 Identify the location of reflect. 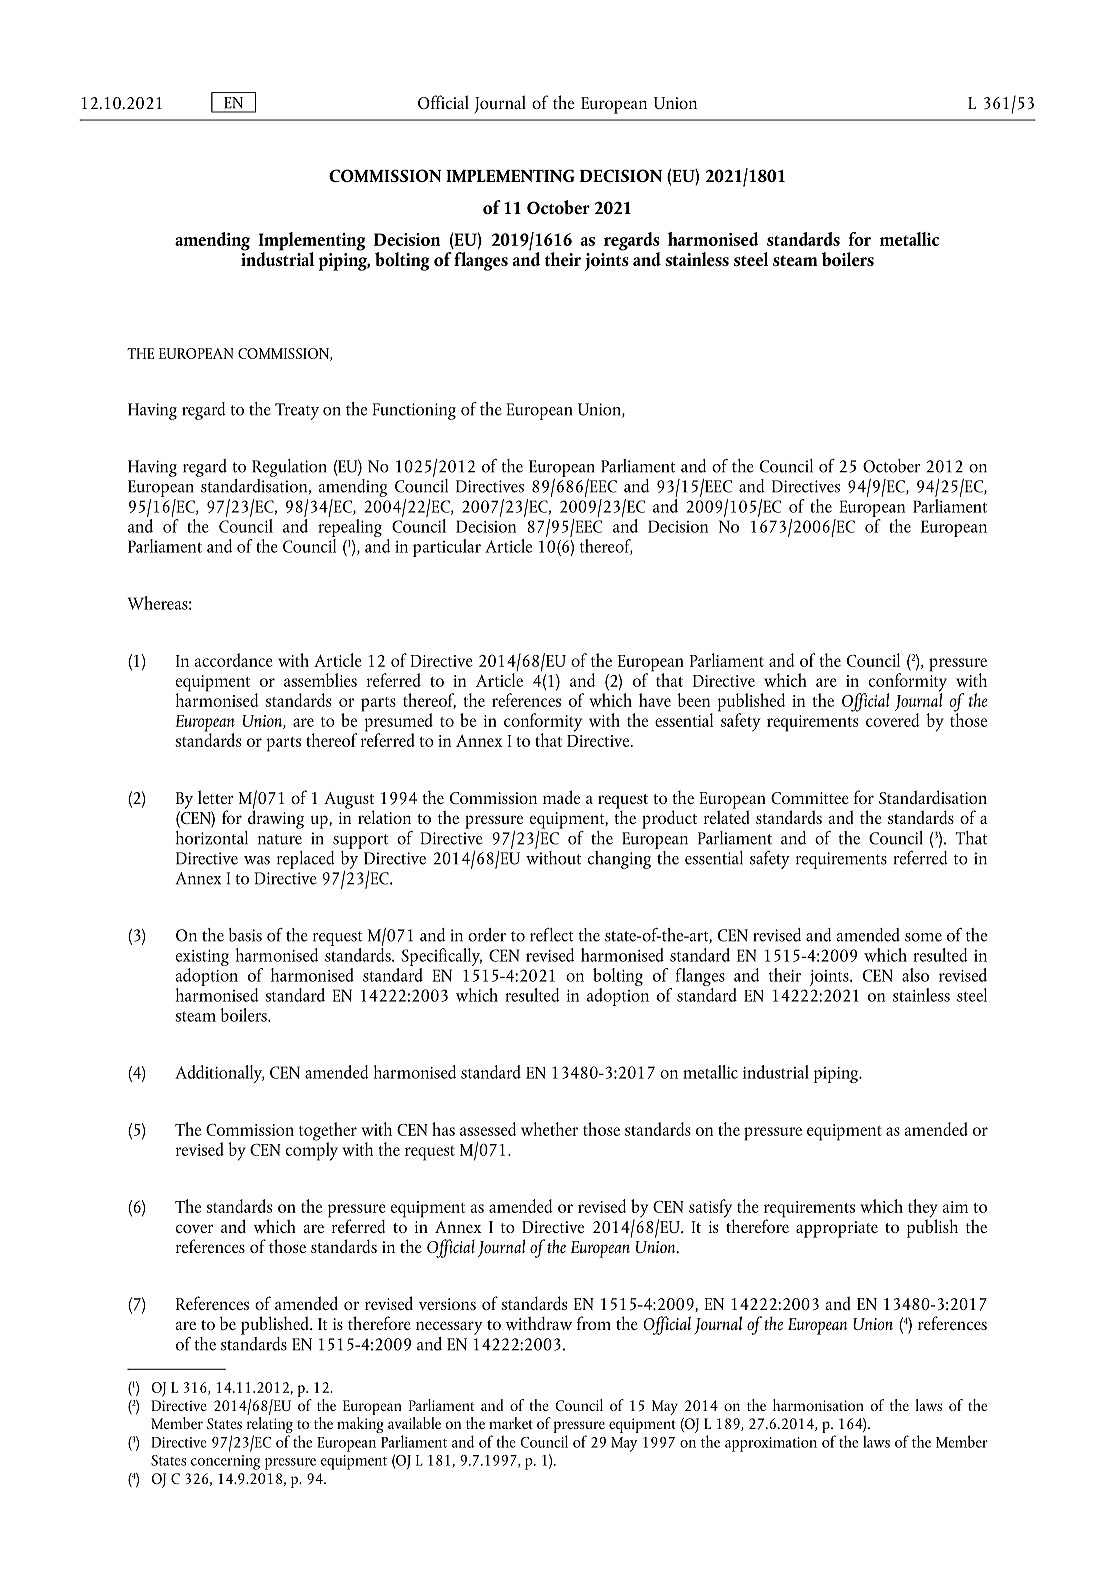
(552, 935).
